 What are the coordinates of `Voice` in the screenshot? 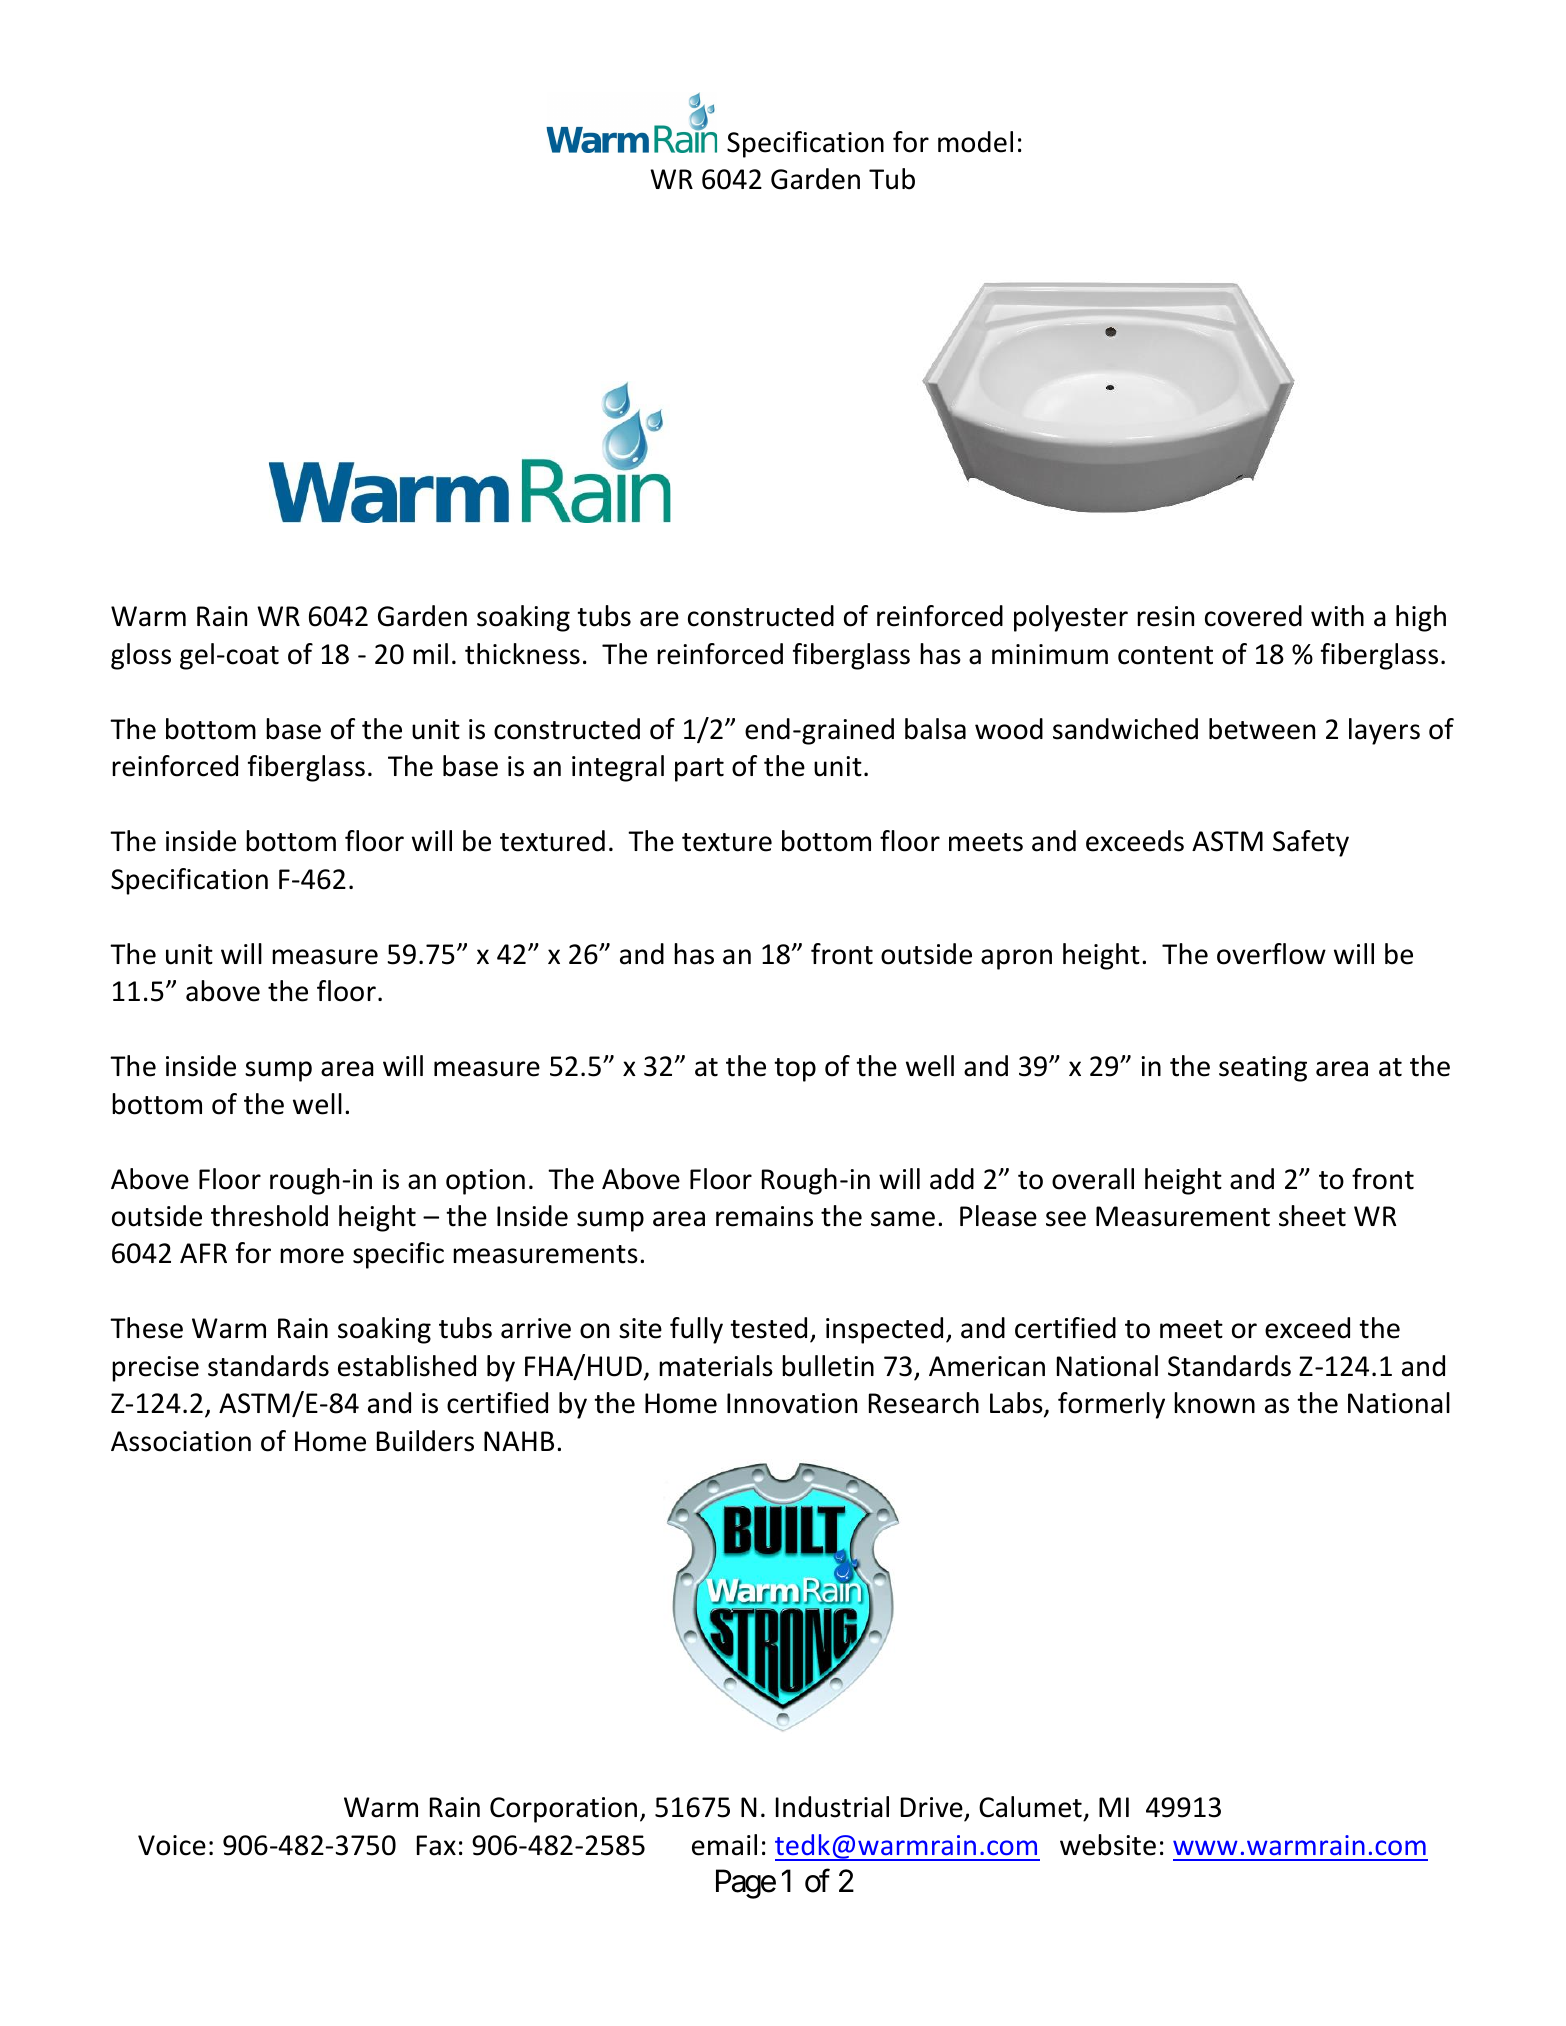 It's located at (172, 1845).
